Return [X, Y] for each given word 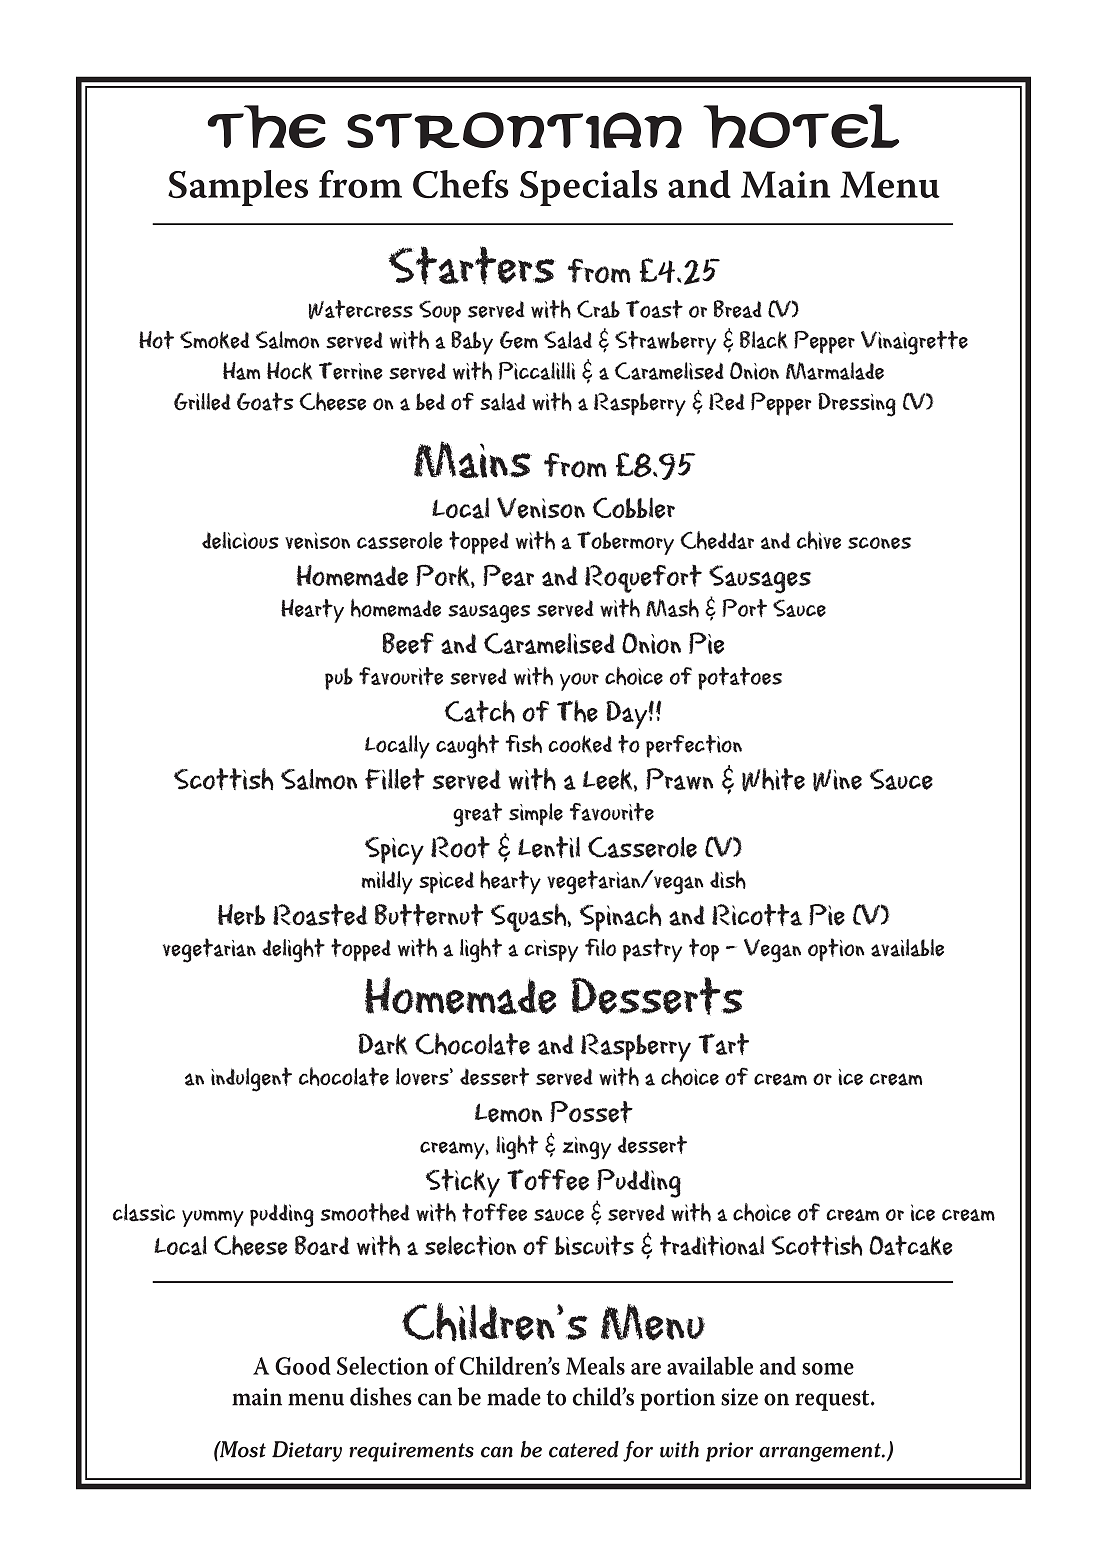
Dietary [307, 1451]
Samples [238, 188]
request [833, 1400]
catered [584, 1449]
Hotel [801, 126]
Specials [589, 188]
